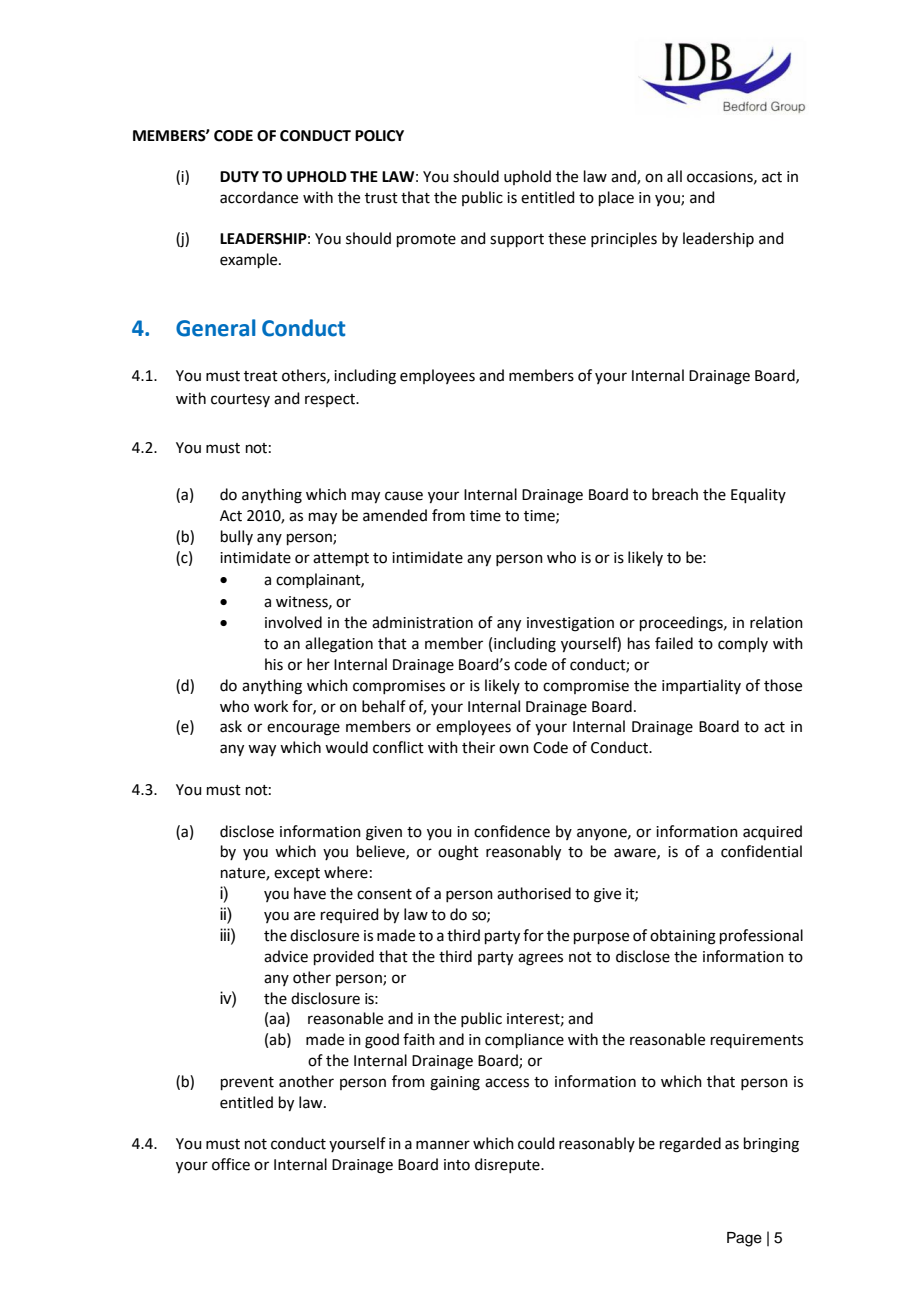  I want to click on accordance, so click(259, 197).
